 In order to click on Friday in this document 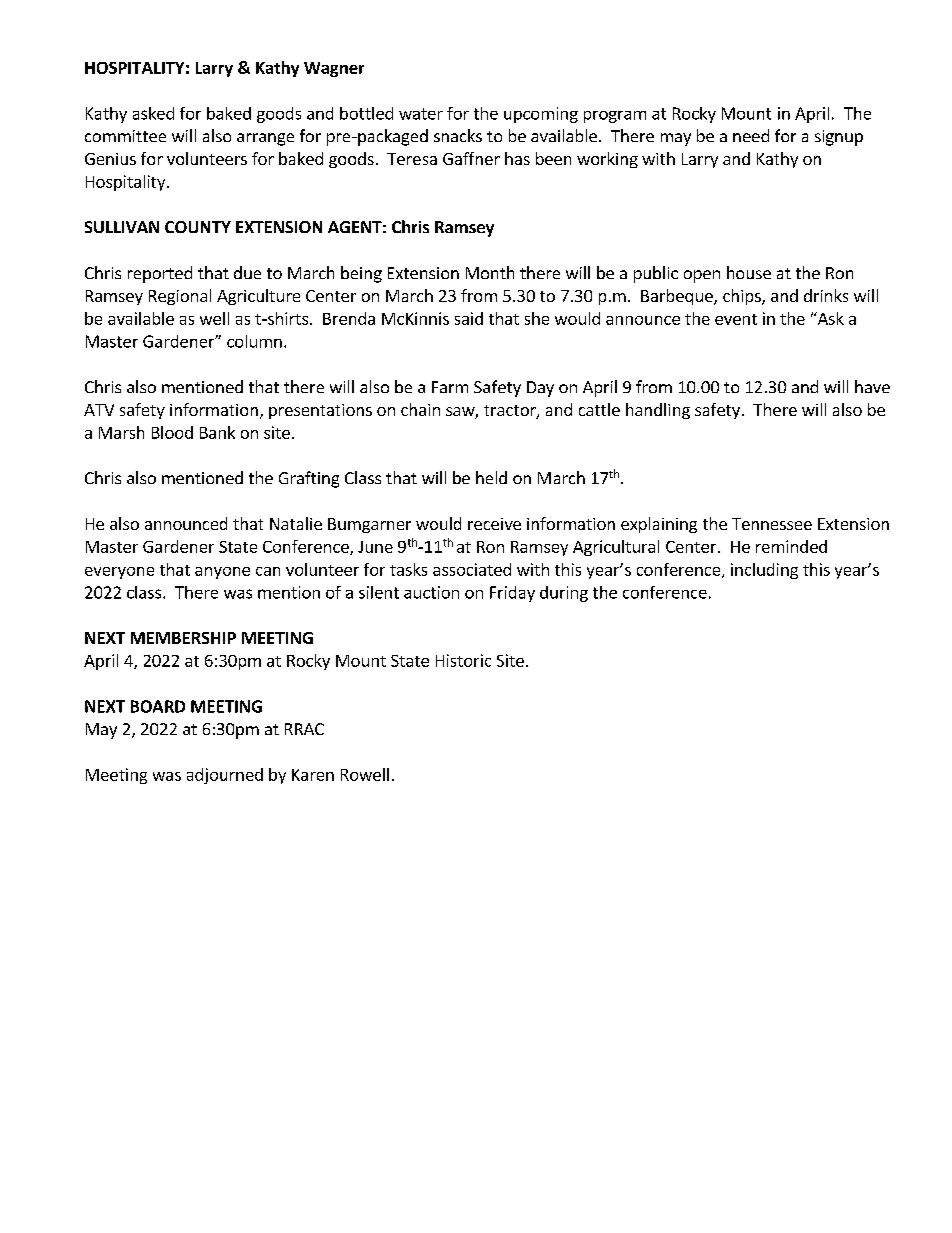, I will do `click(512, 594)`.
